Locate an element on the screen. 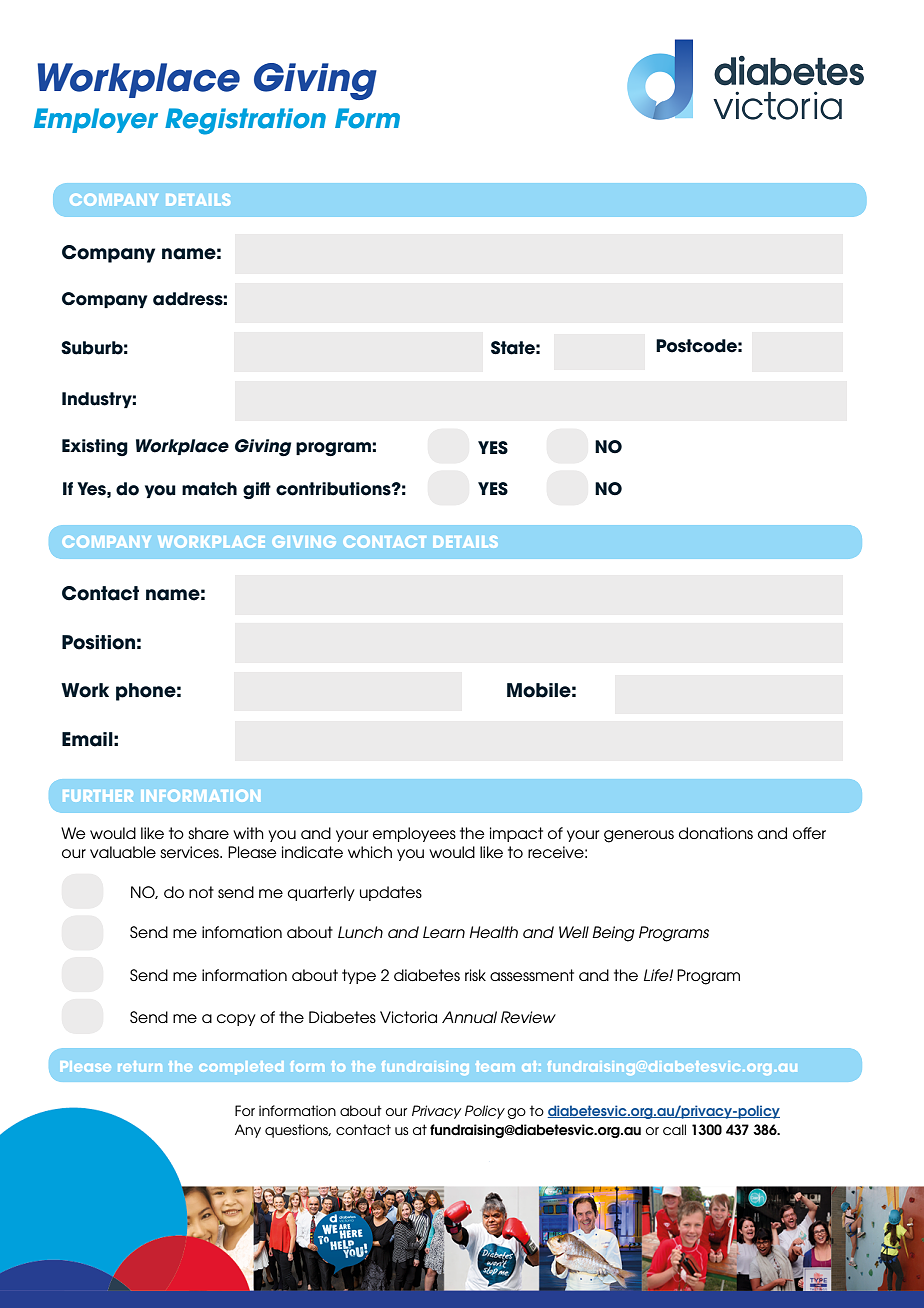  return is located at coordinates (140, 1066).
